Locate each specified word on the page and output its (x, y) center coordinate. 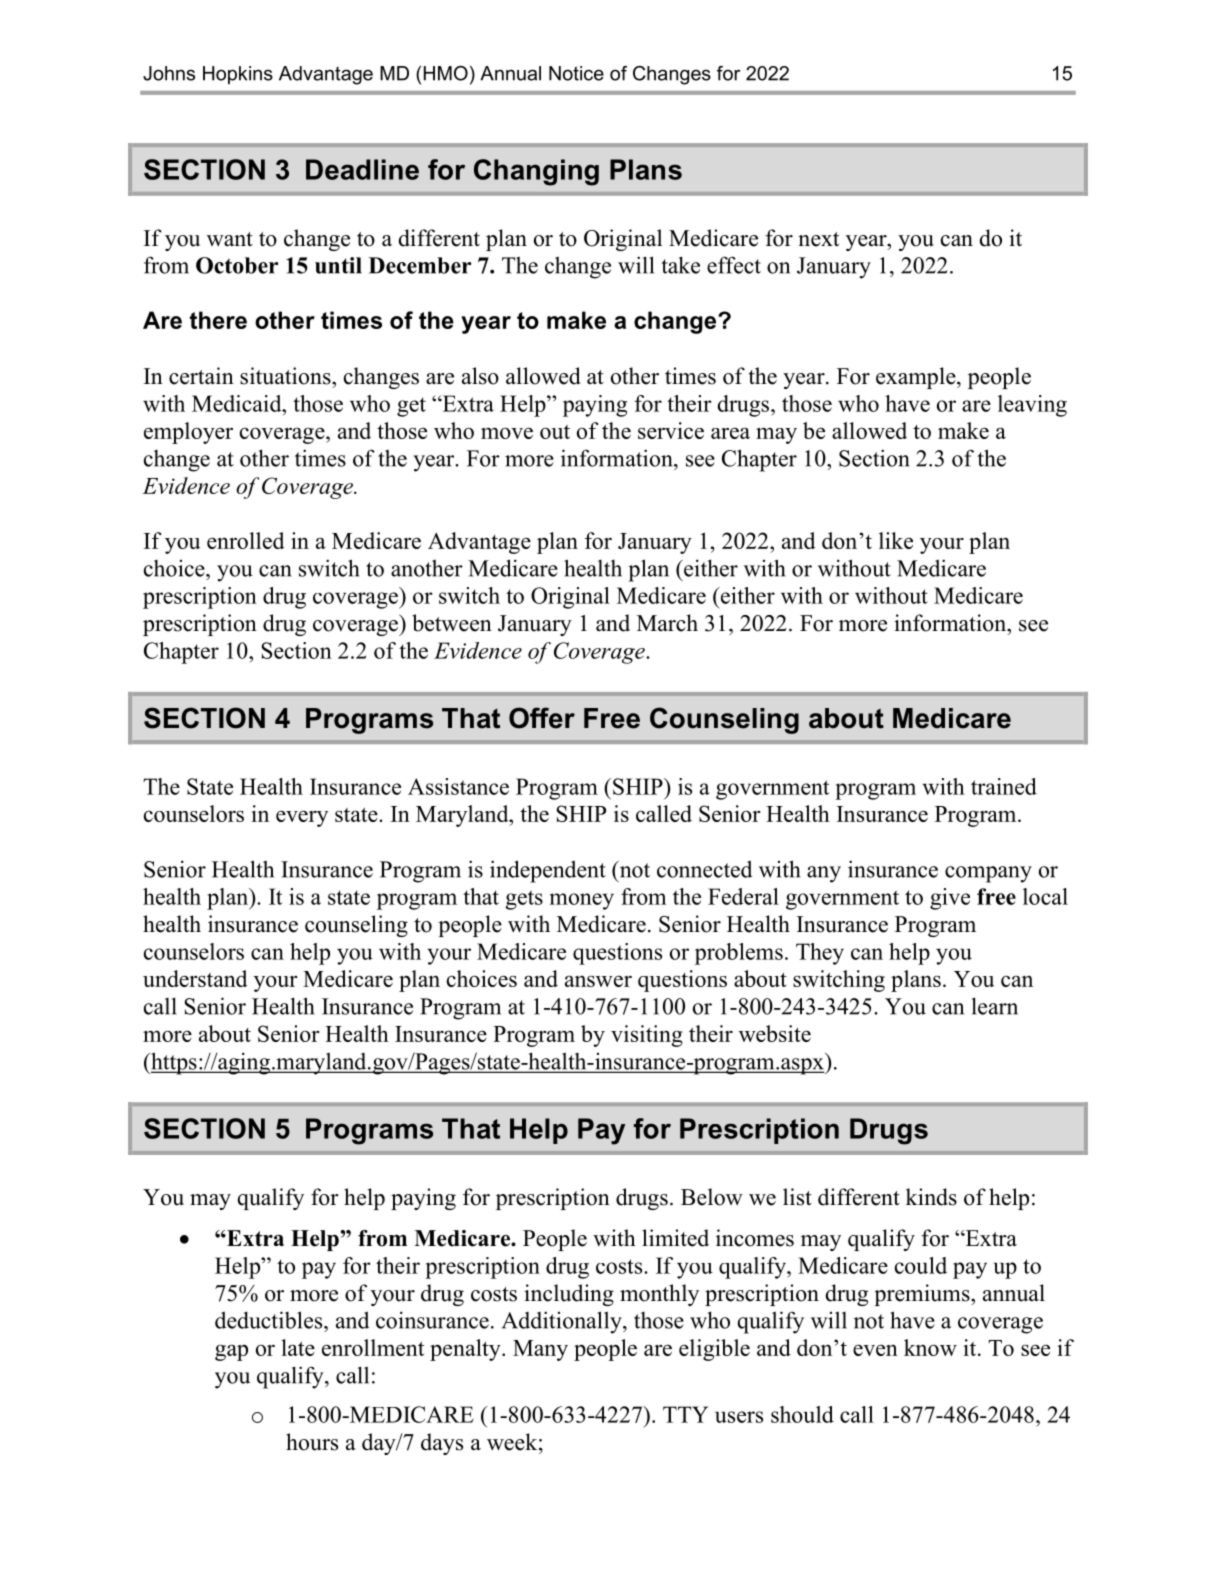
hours (312, 1442)
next (818, 239)
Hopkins (238, 75)
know (930, 1347)
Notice (576, 73)
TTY (685, 1414)
